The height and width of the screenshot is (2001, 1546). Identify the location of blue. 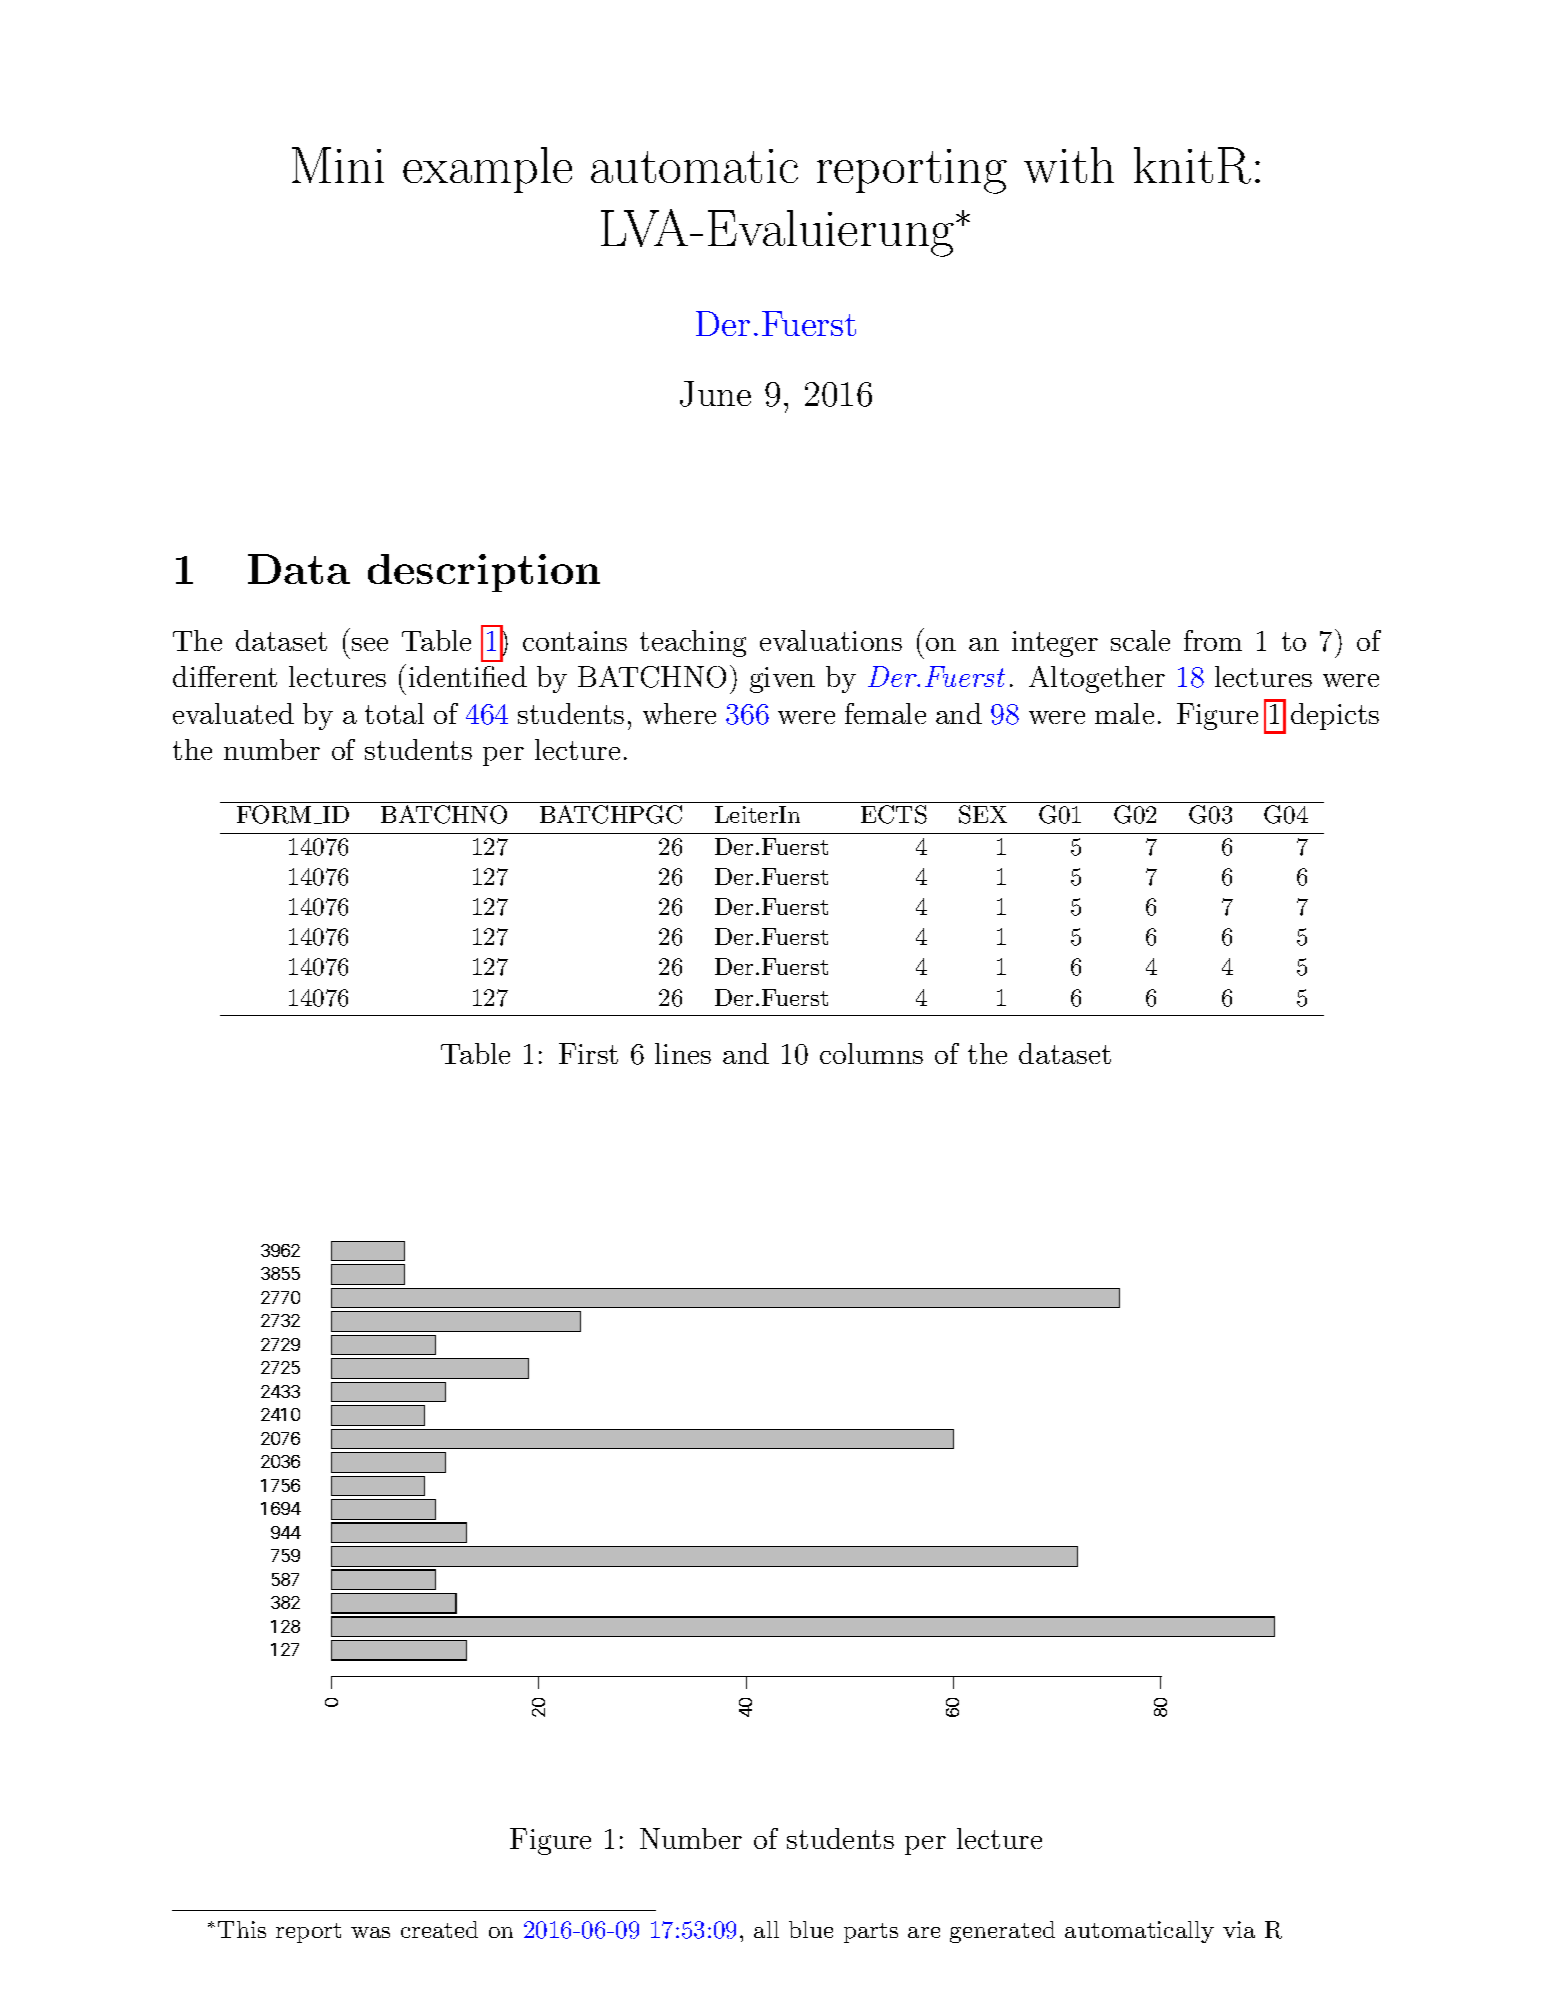
(811, 1929).
